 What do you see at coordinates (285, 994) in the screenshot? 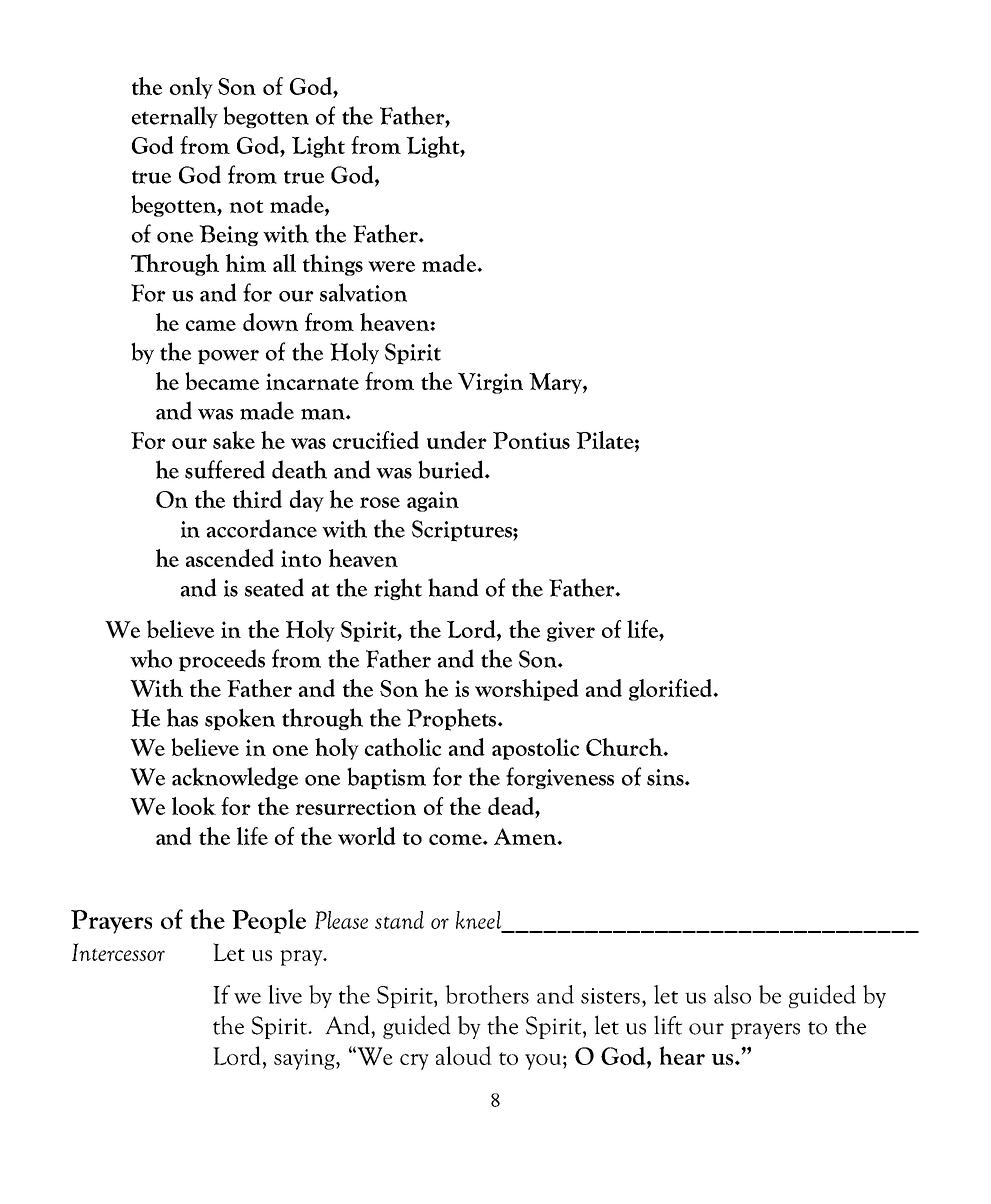
I see `live` at bounding box center [285, 994].
